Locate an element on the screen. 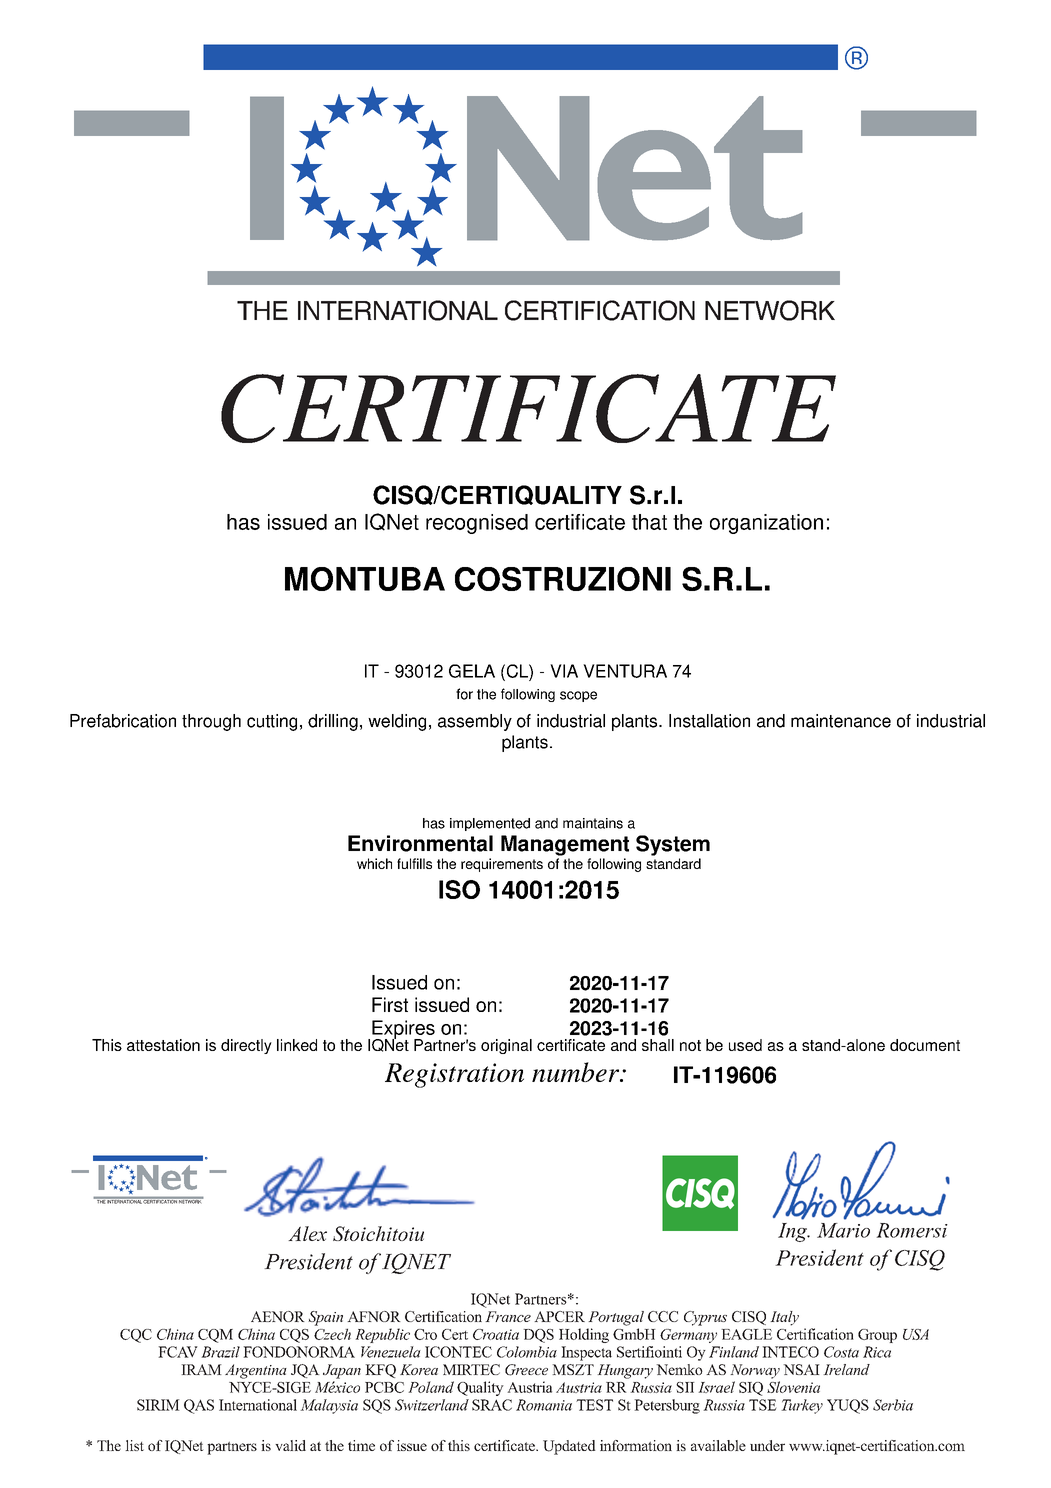 The image size is (1051, 1488). recognised is located at coordinates (477, 524).
